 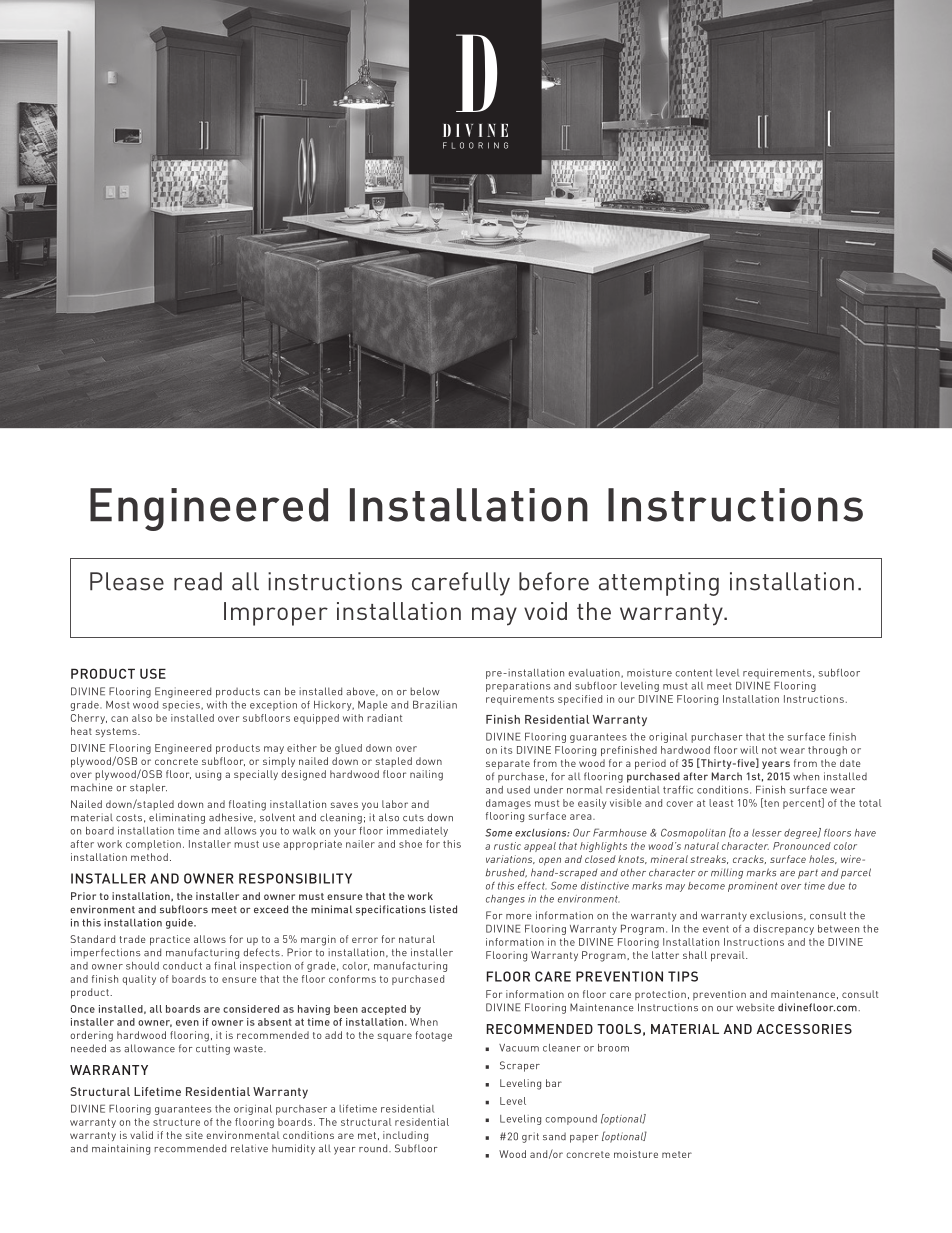 I want to click on method, so click(x=149, y=857).
